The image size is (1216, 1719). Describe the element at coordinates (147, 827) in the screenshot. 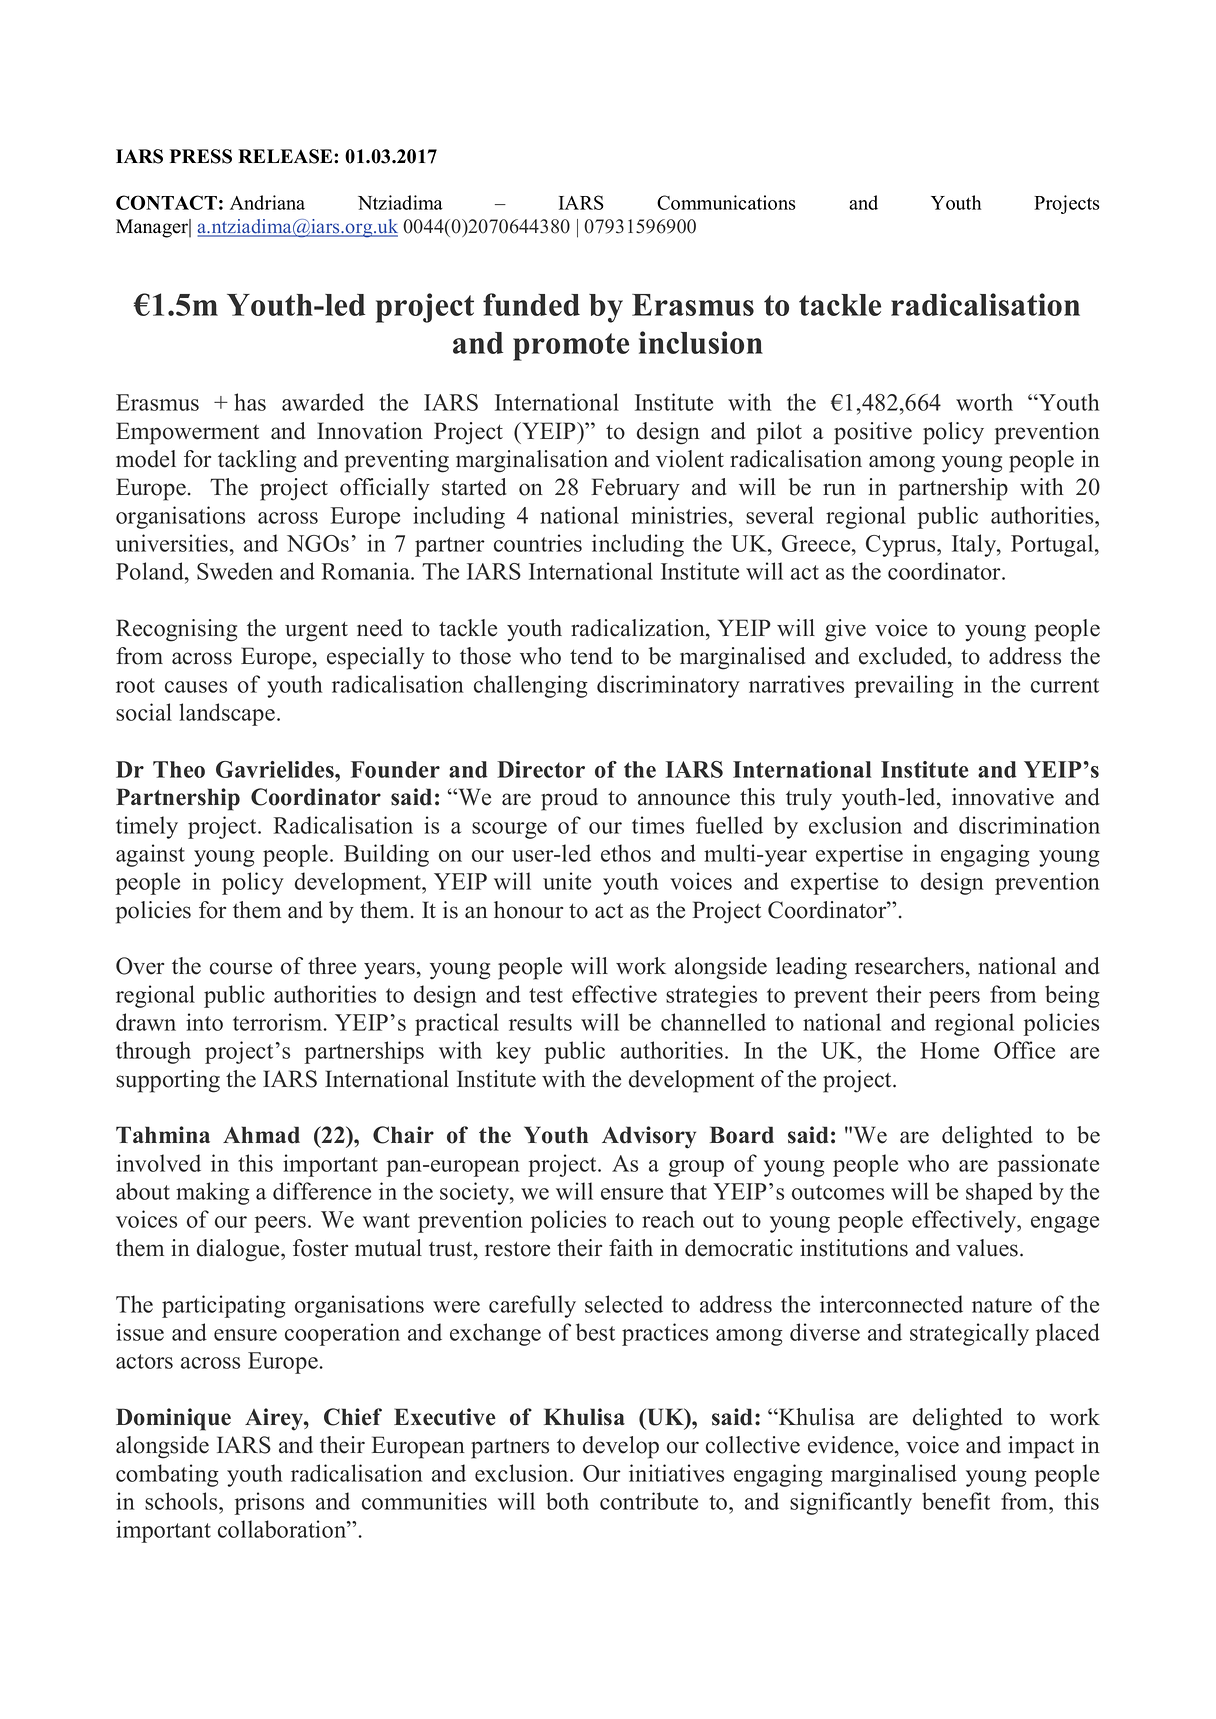

I see `timely` at that location.
